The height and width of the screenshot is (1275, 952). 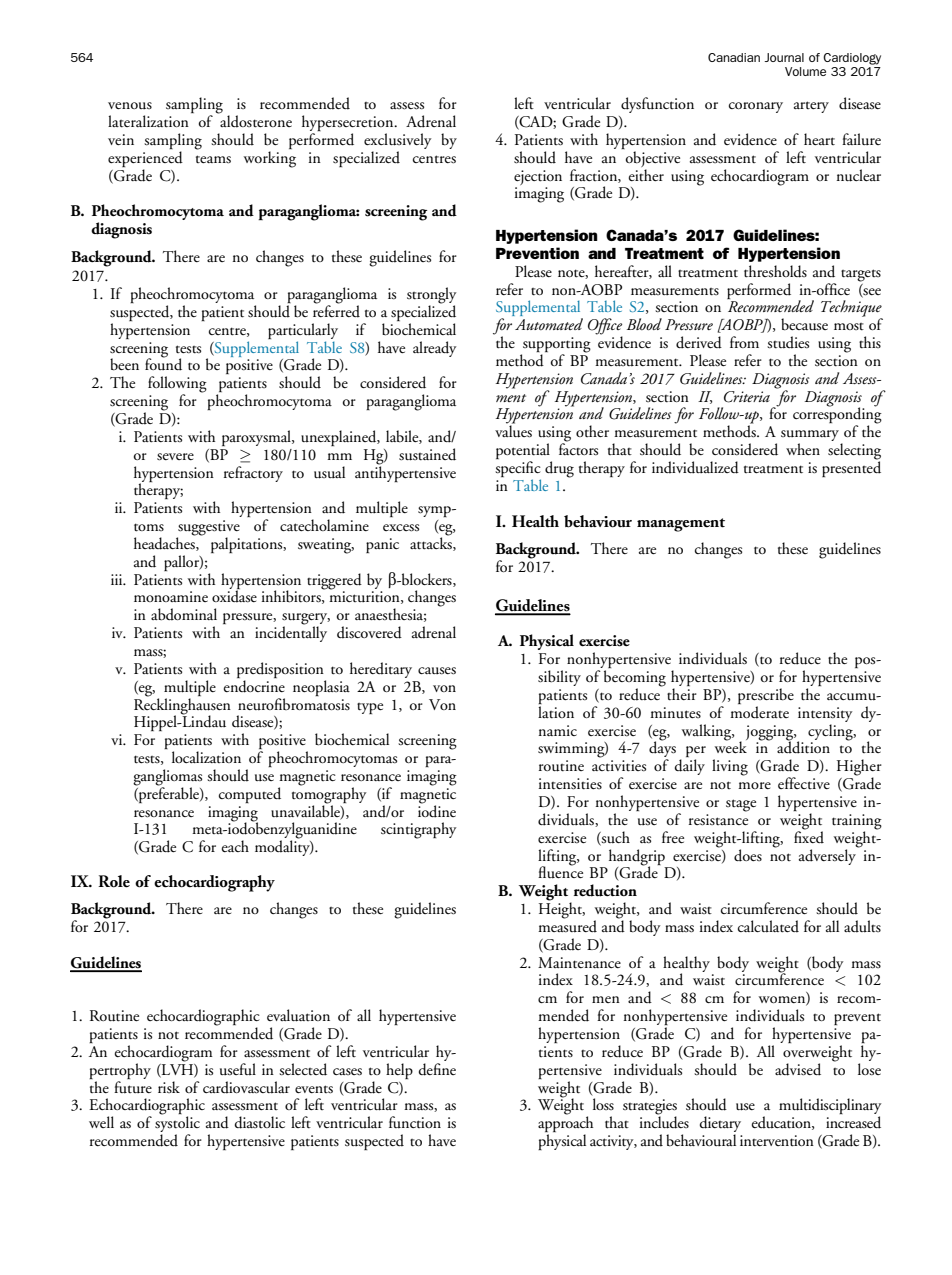 I want to click on coronary, so click(x=756, y=107).
